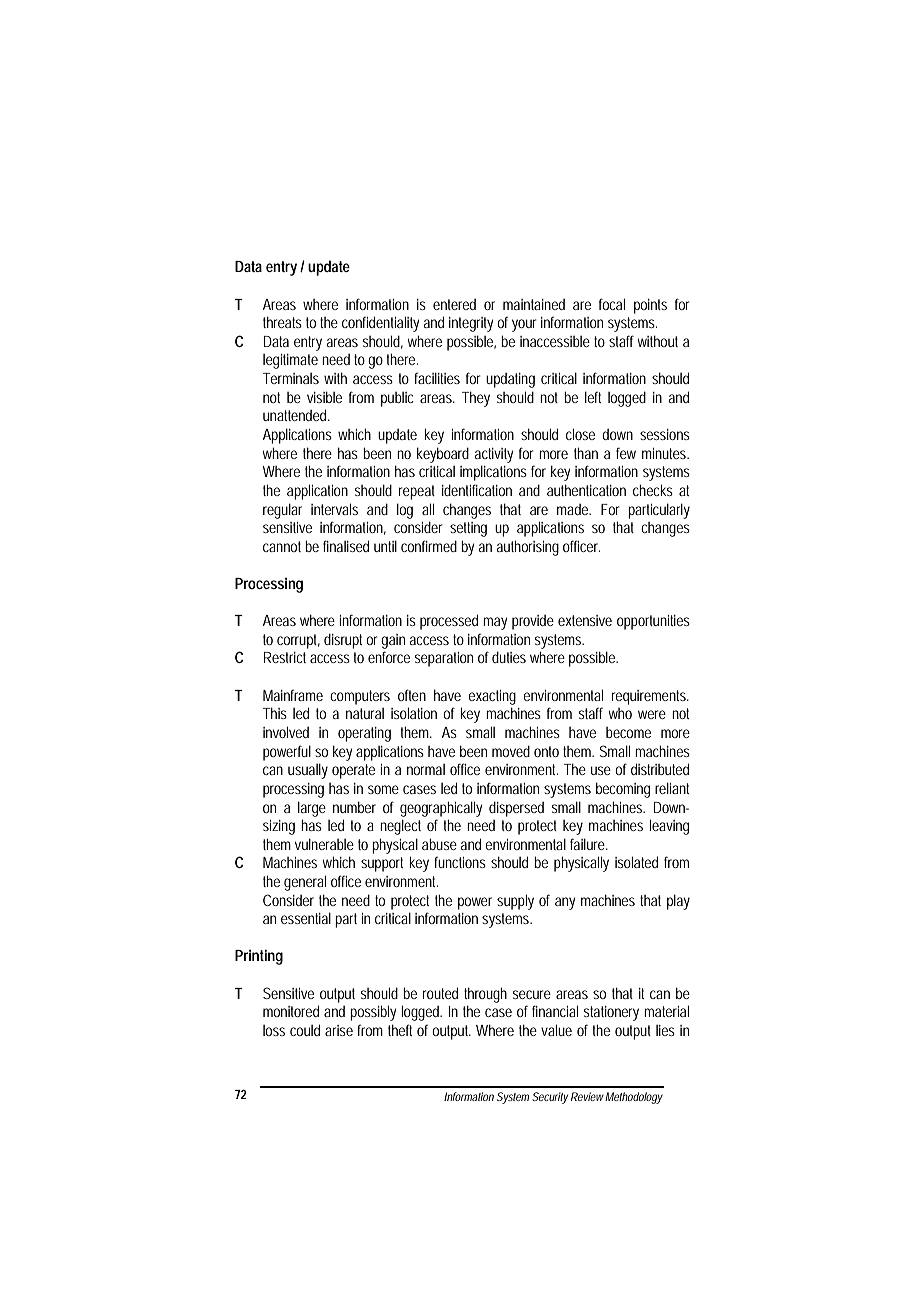 This screenshot has height=1308, width=924. Describe the element at coordinates (305, 883) in the screenshot. I see `general` at that location.
